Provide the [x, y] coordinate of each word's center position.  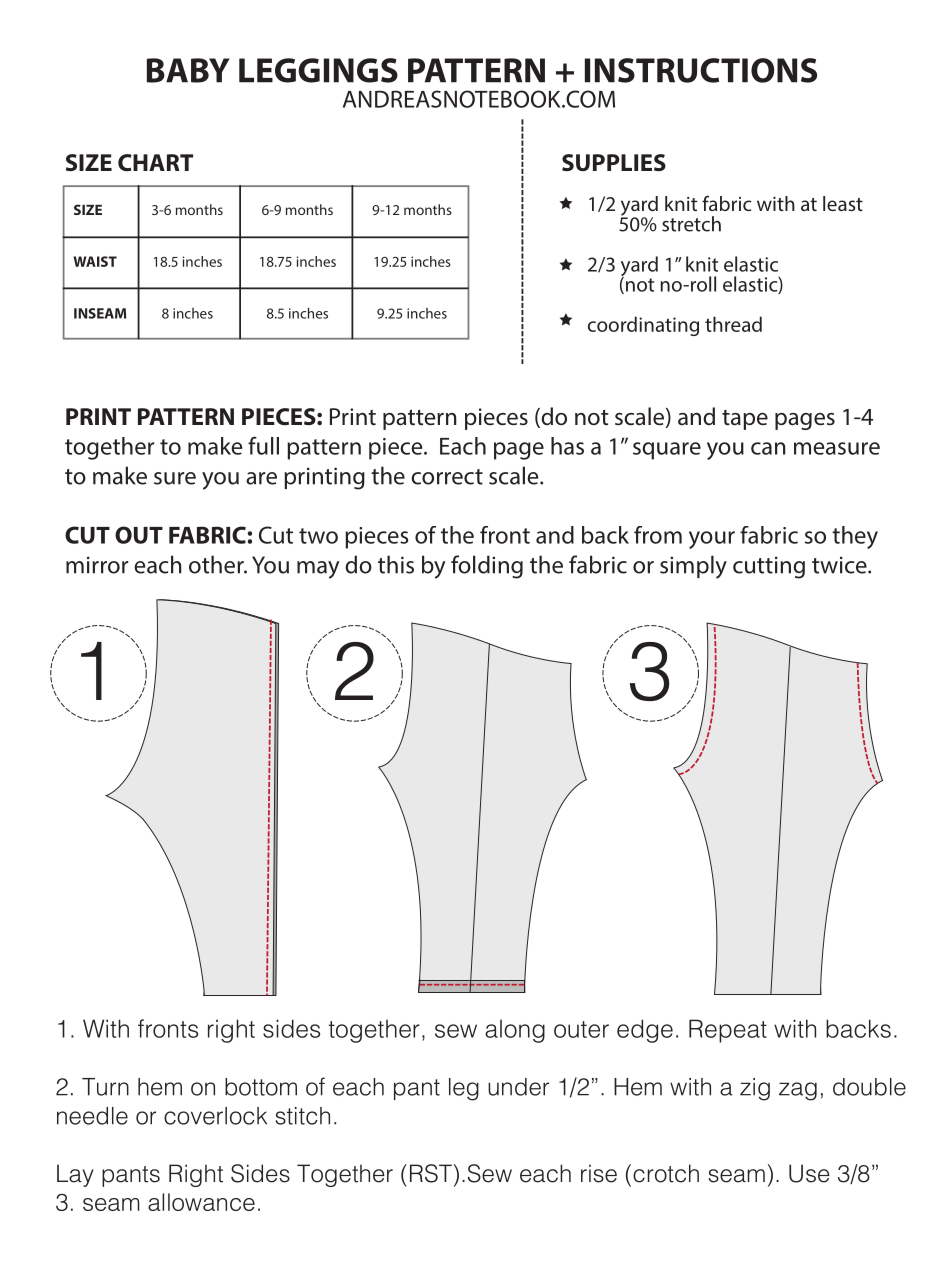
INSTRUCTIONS [701, 70]
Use [809, 1173]
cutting [769, 567]
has [567, 446]
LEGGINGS [318, 70]
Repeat [728, 1031]
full [263, 445]
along [515, 1031]
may [318, 570]
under [518, 1087]
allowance [201, 1202]
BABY [188, 70]
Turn [105, 1087]
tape [745, 420]
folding [487, 567]
